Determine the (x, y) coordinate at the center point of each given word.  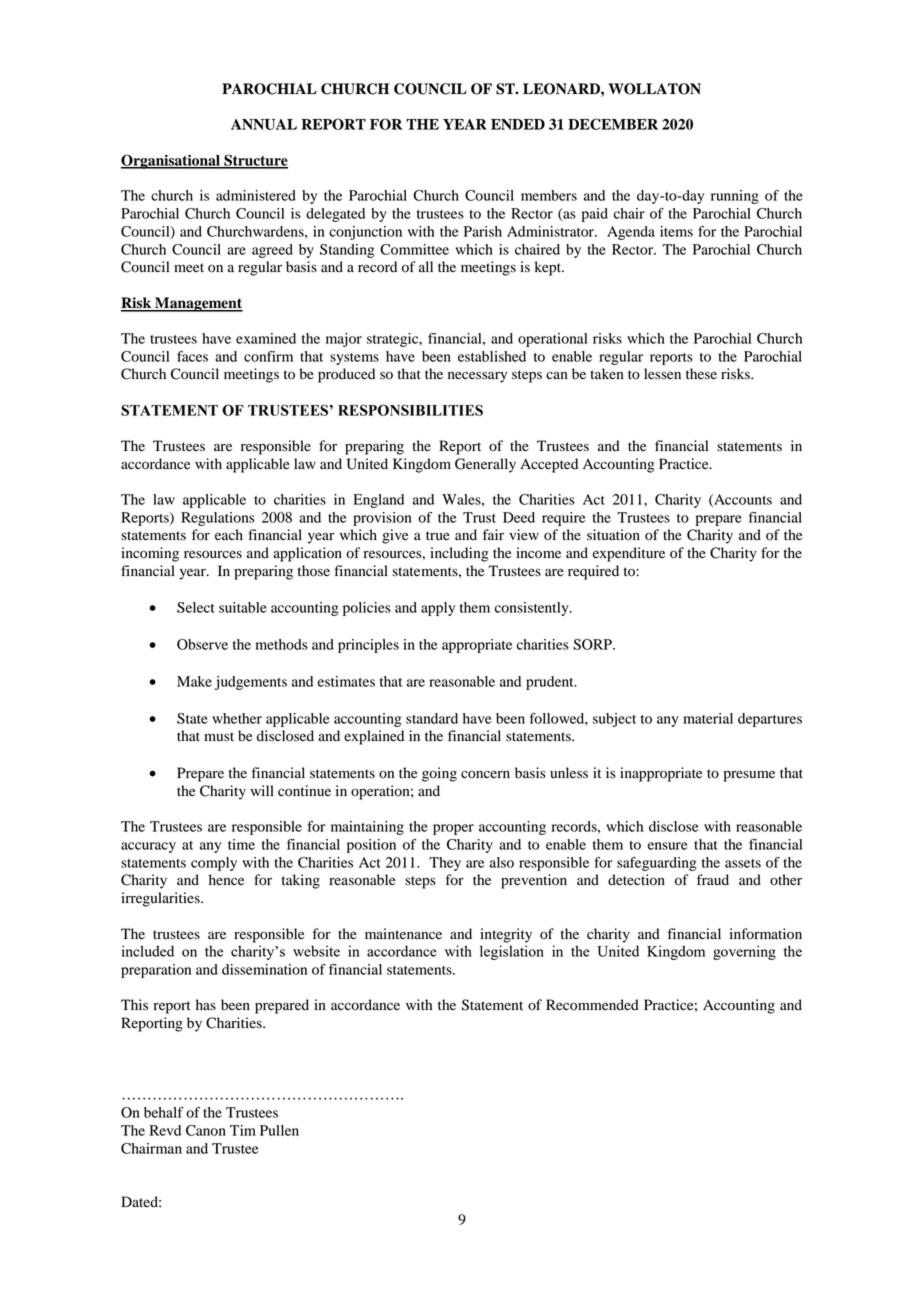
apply (438, 609)
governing (744, 952)
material (708, 718)
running (735, 197)
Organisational (171, 161)
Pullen (279, 1130)
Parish (483, 231)
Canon (206, 1130)
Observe (202, 644)
